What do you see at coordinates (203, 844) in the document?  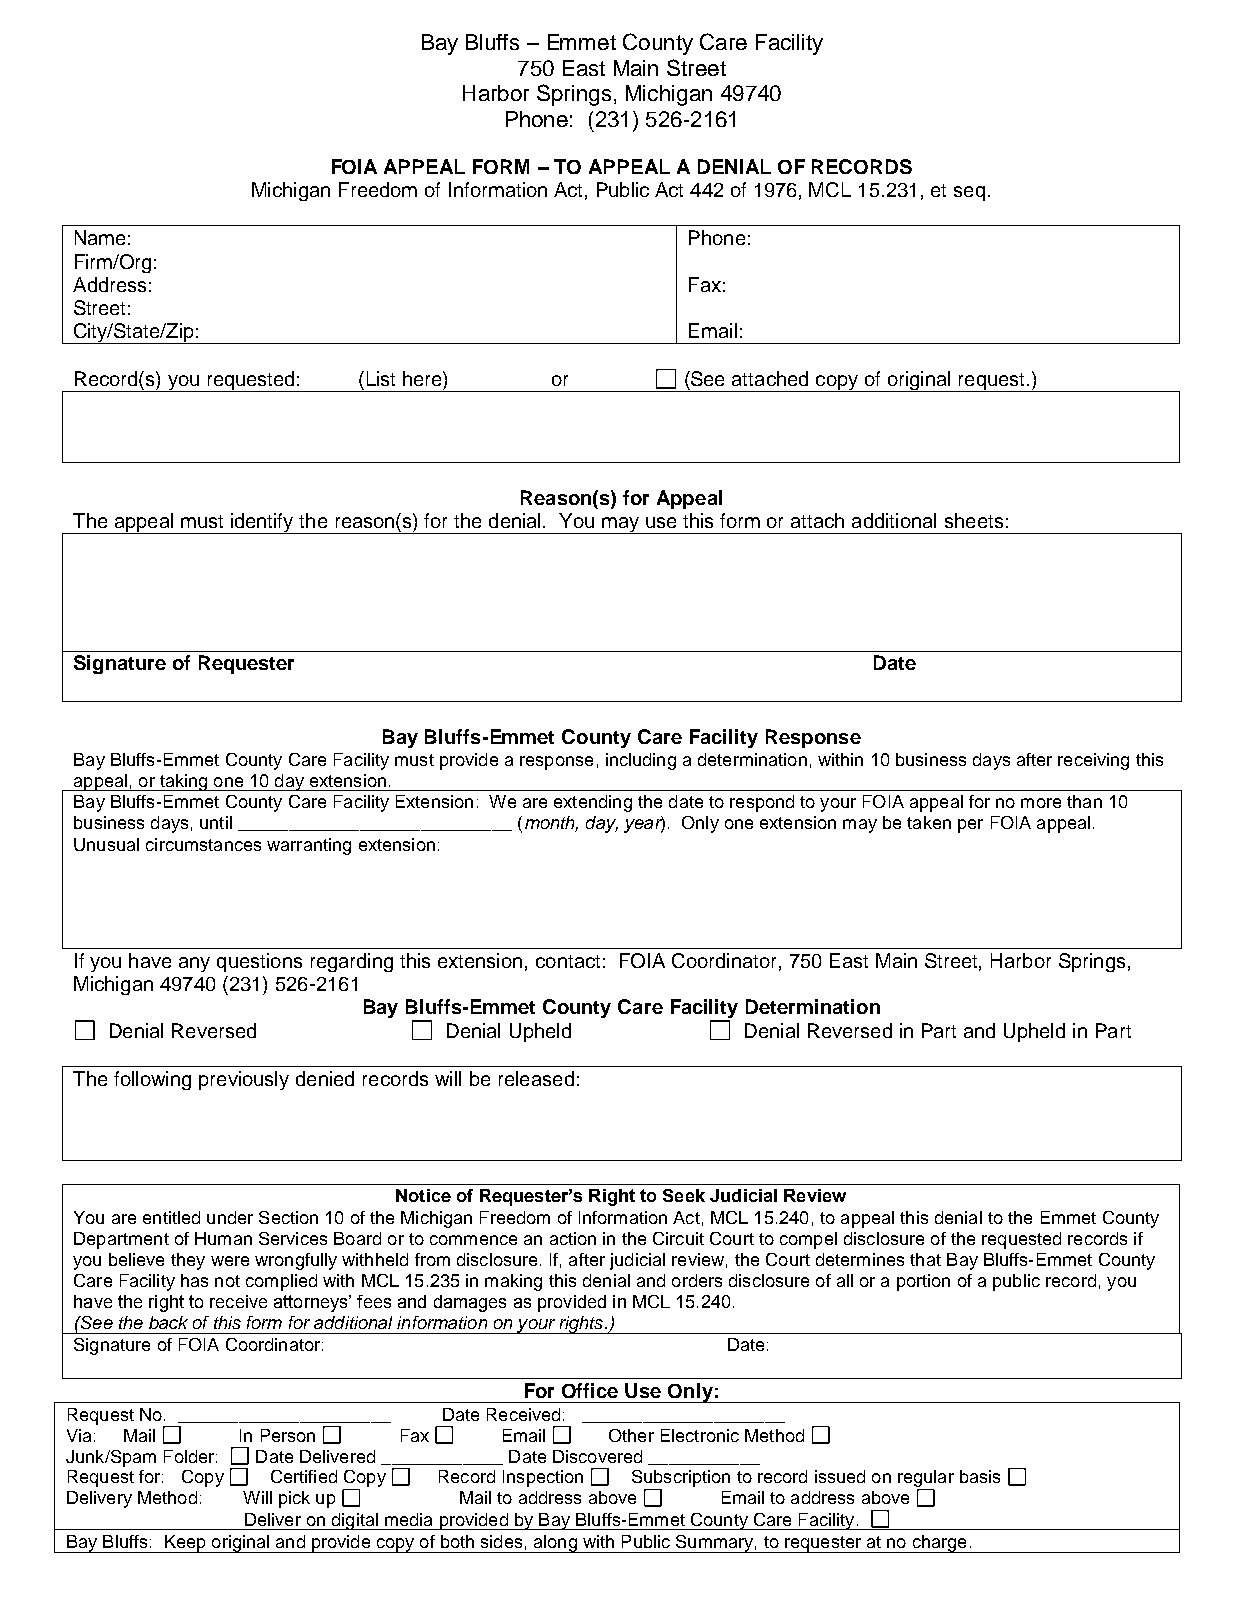 I see `circumstances` at bounding box center [203, 844].
